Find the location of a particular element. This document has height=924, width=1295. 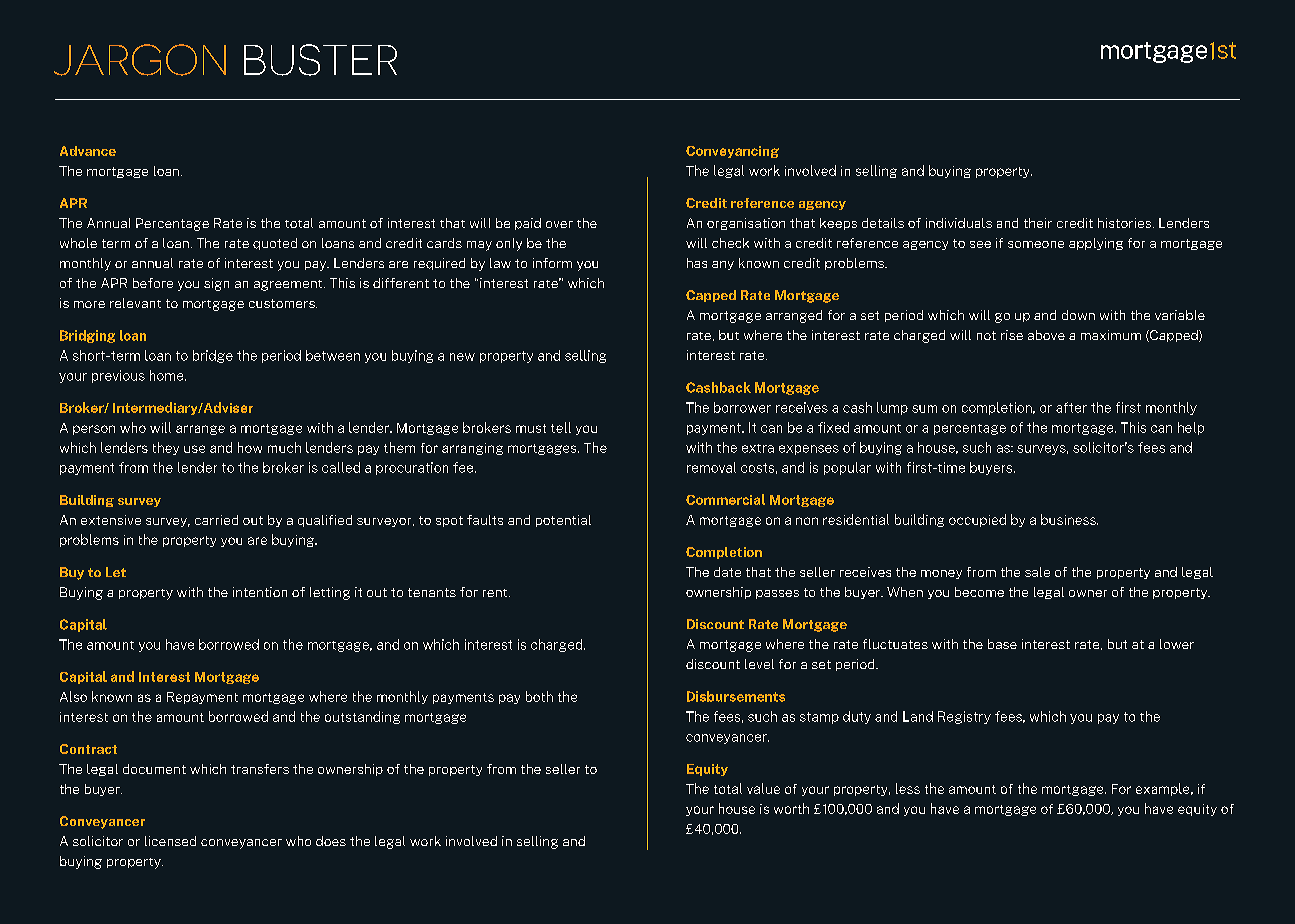

their is located at coordinates (1038, 223).
